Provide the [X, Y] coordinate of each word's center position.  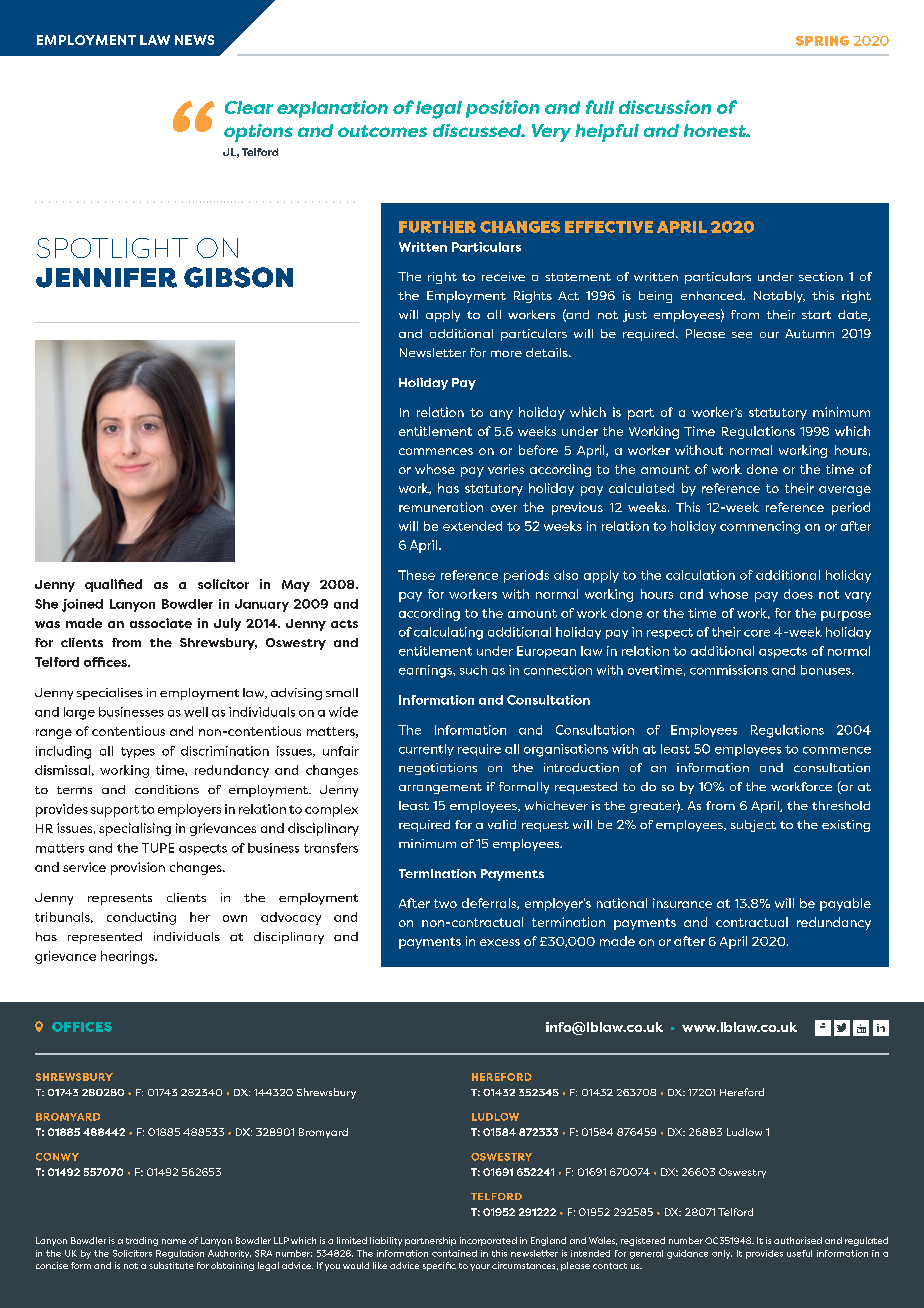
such [473, 670]
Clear [249, 107]
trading [142, 1241]
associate [161, 623]
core [757, 633]
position [502, 109]
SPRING [822, 41]
